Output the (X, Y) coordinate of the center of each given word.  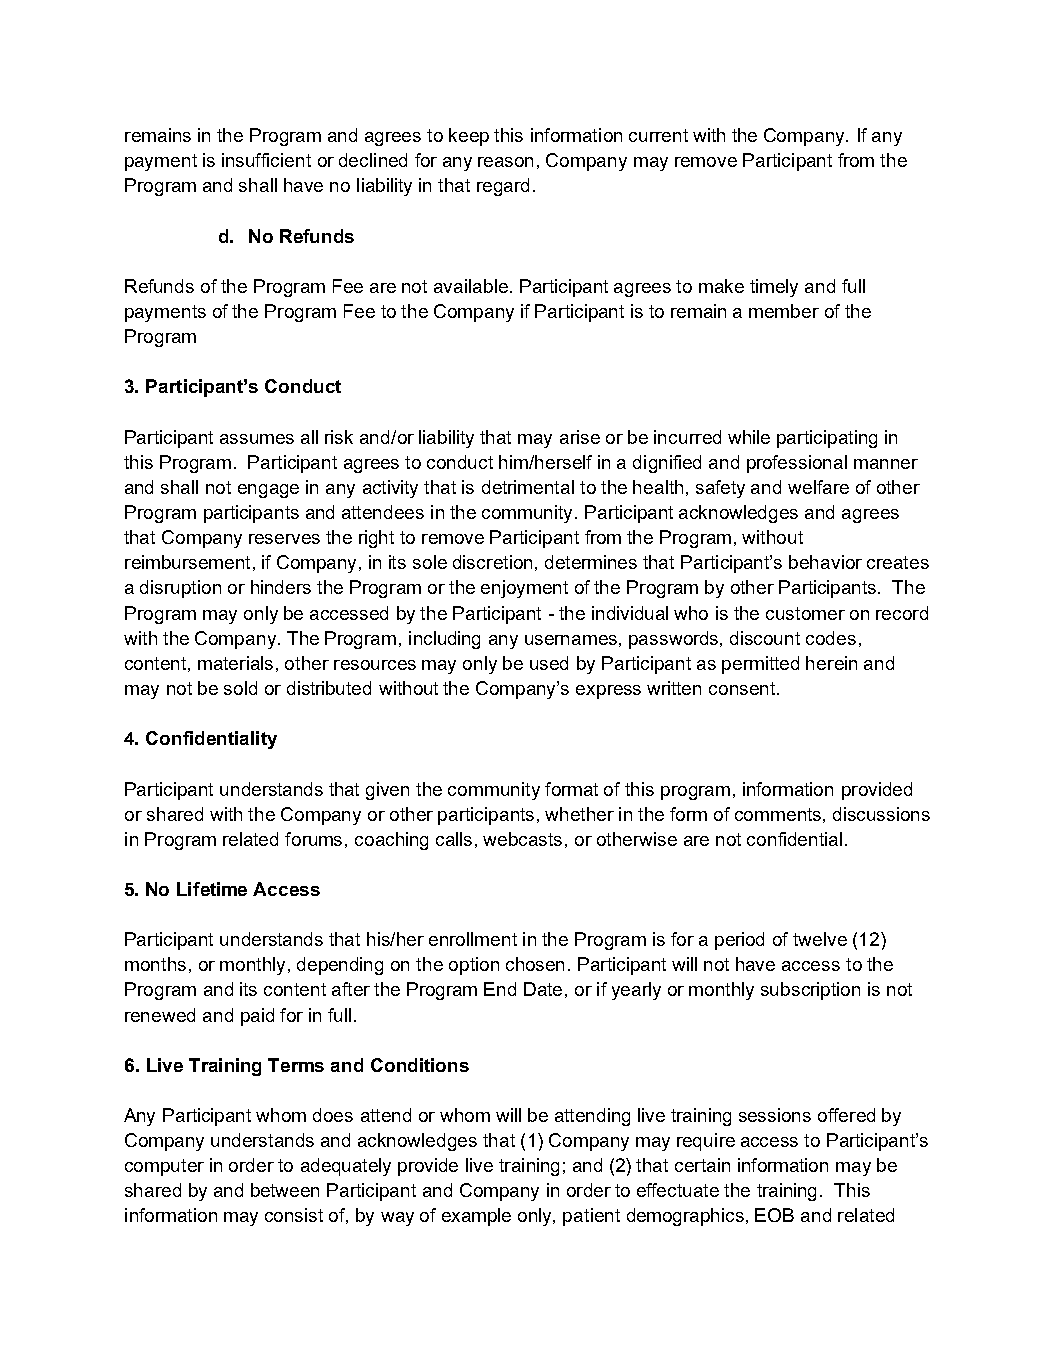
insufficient (266, 160)
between (285, 1190)
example (476, 1217)
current (658, 135)
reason (505, 162)
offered (846, 1115)
